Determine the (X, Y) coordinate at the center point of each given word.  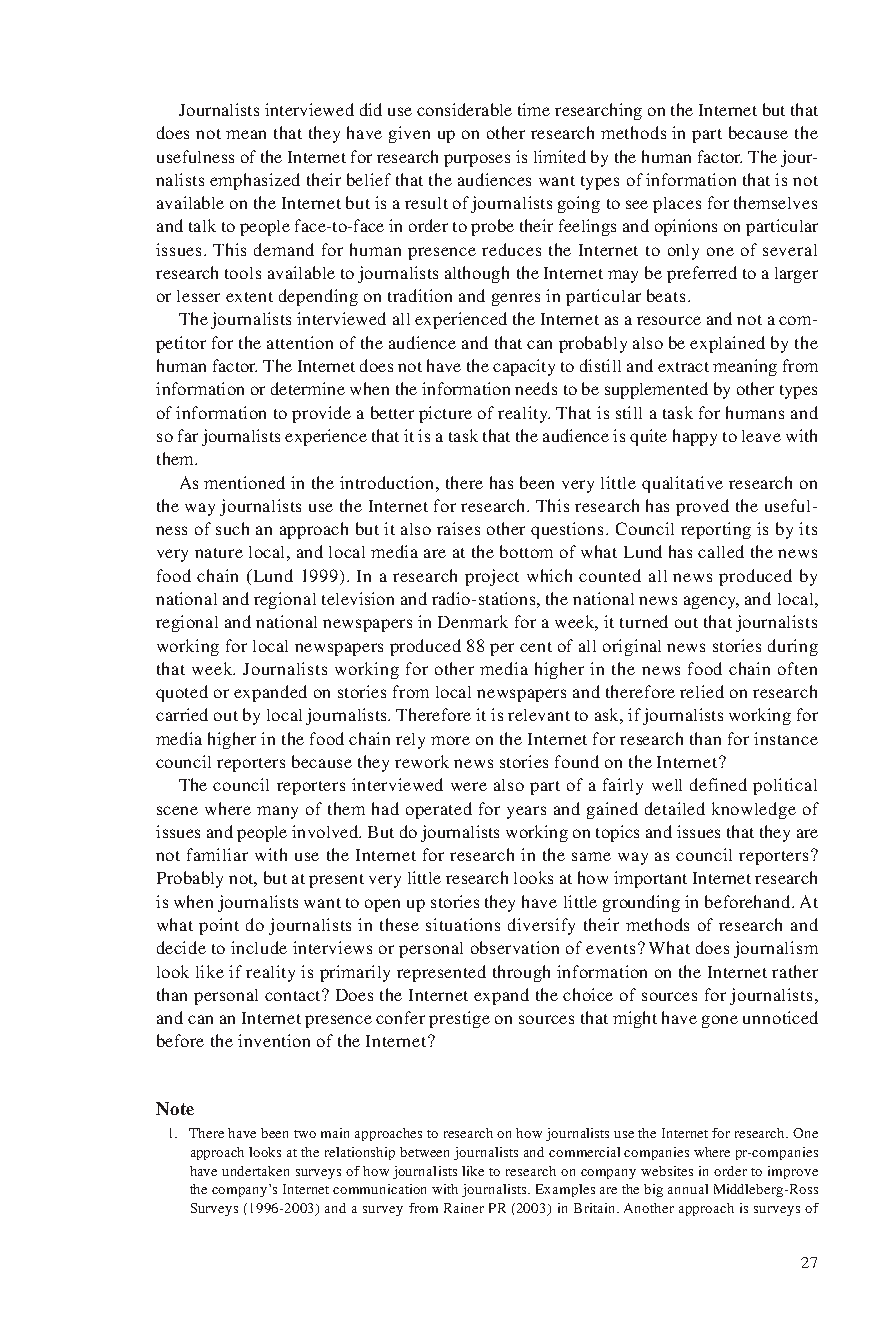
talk (202, 225)
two (305, 1134)
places (677, 205)
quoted (182, 693)
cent (536, 647)
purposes (477, 160)
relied (702, 691)
